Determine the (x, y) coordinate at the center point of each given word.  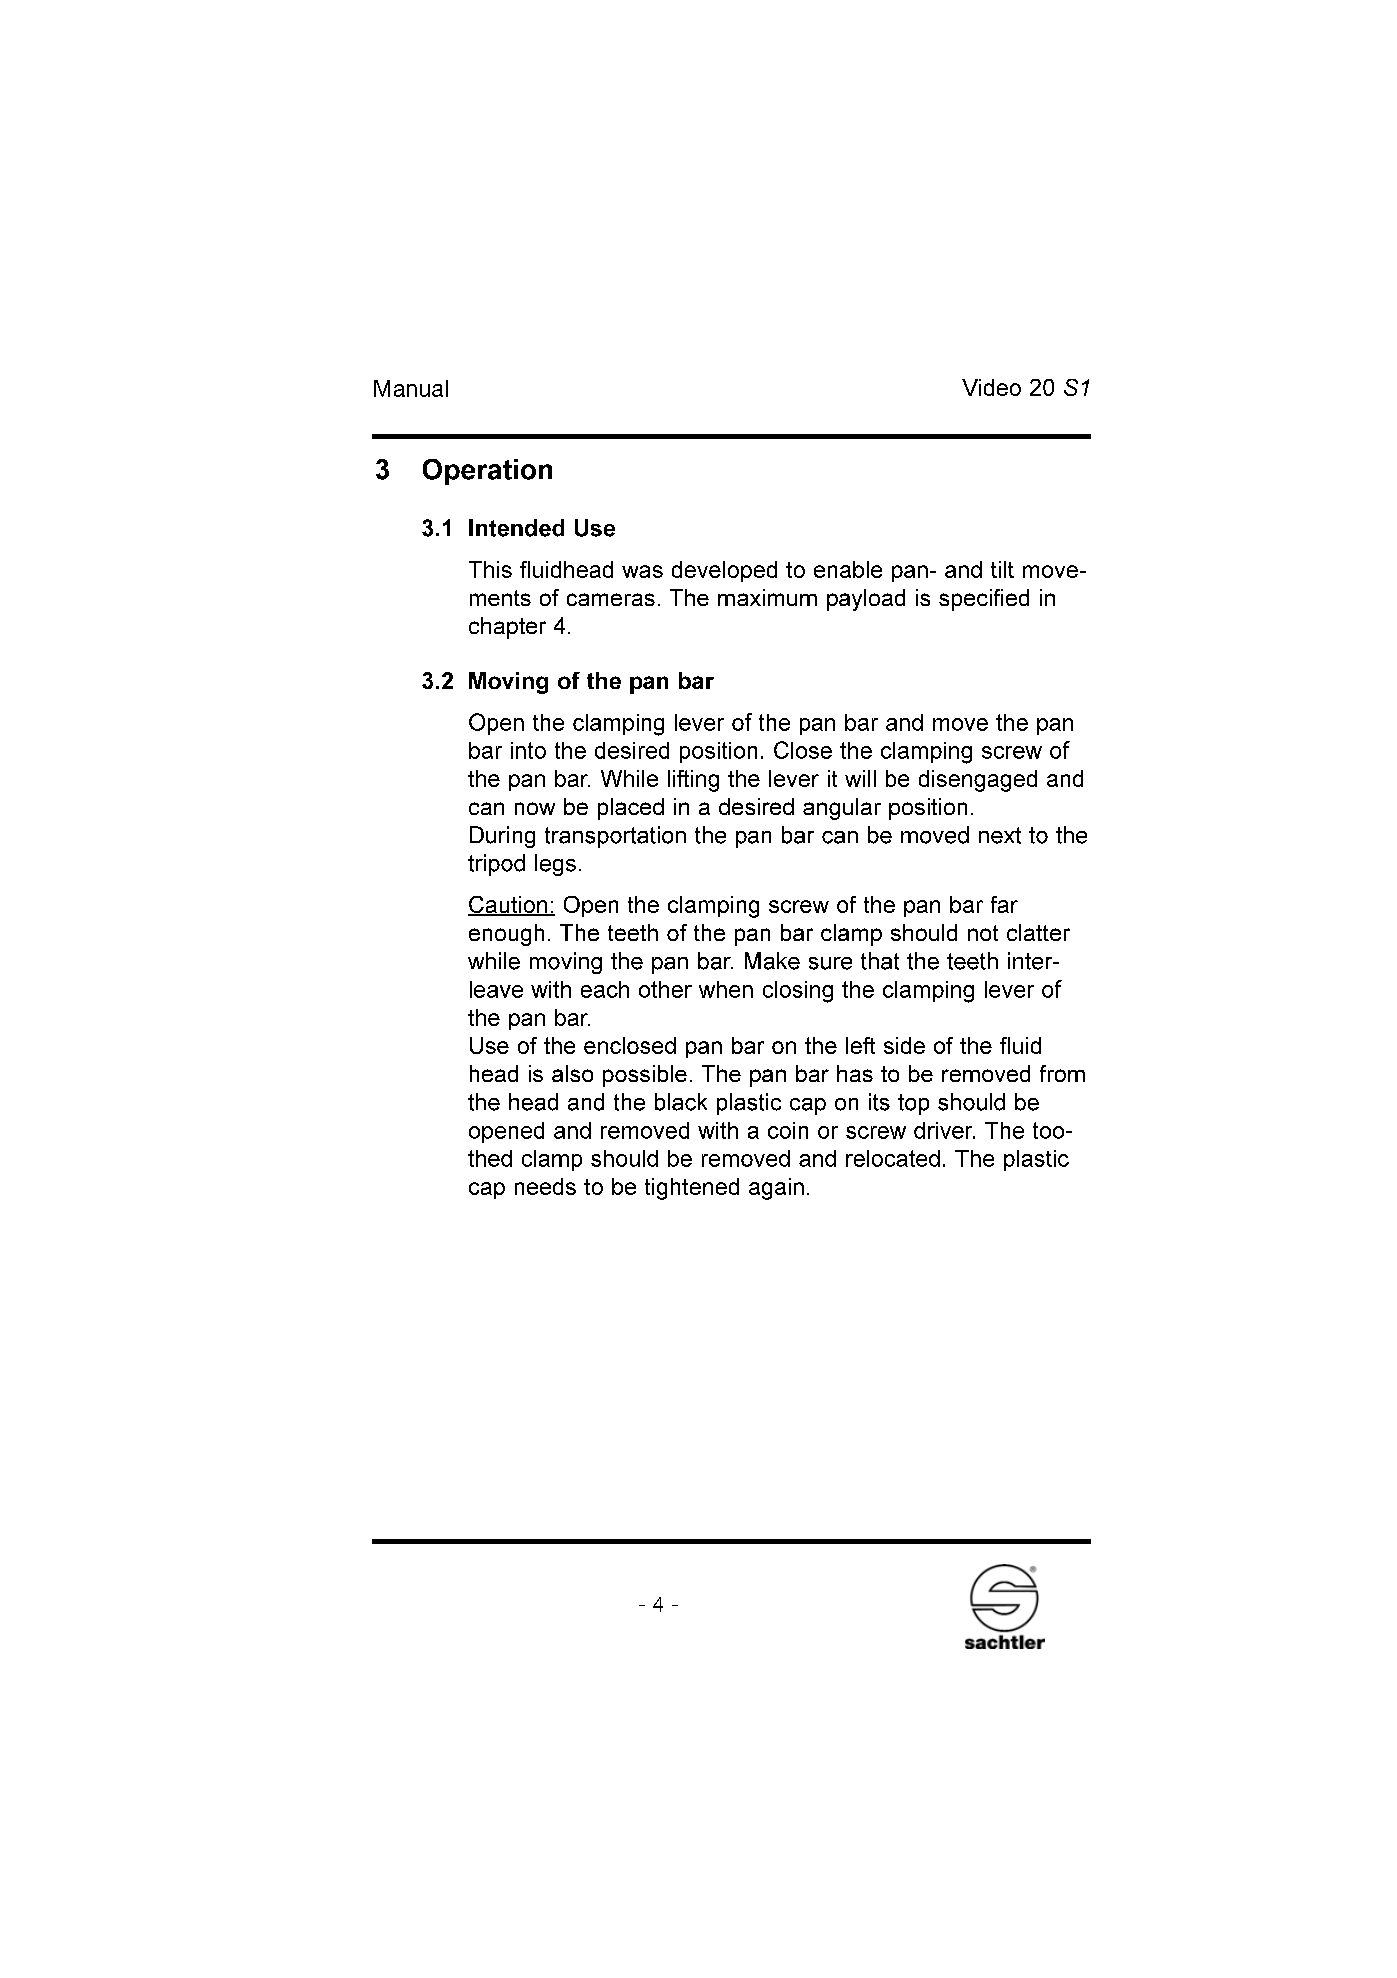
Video (991, 387)
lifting (693, 781)
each (605, 989)
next (1000, 835)
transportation (615, 837)
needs (545, 1186)
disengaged (978, 781)
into (528, 750)
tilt (1002, 569)
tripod (496, 865)
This (490, 569)
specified (984, 600)
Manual (411, 388)
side (904, 1045)
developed (724, 571)
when (726, 989)
